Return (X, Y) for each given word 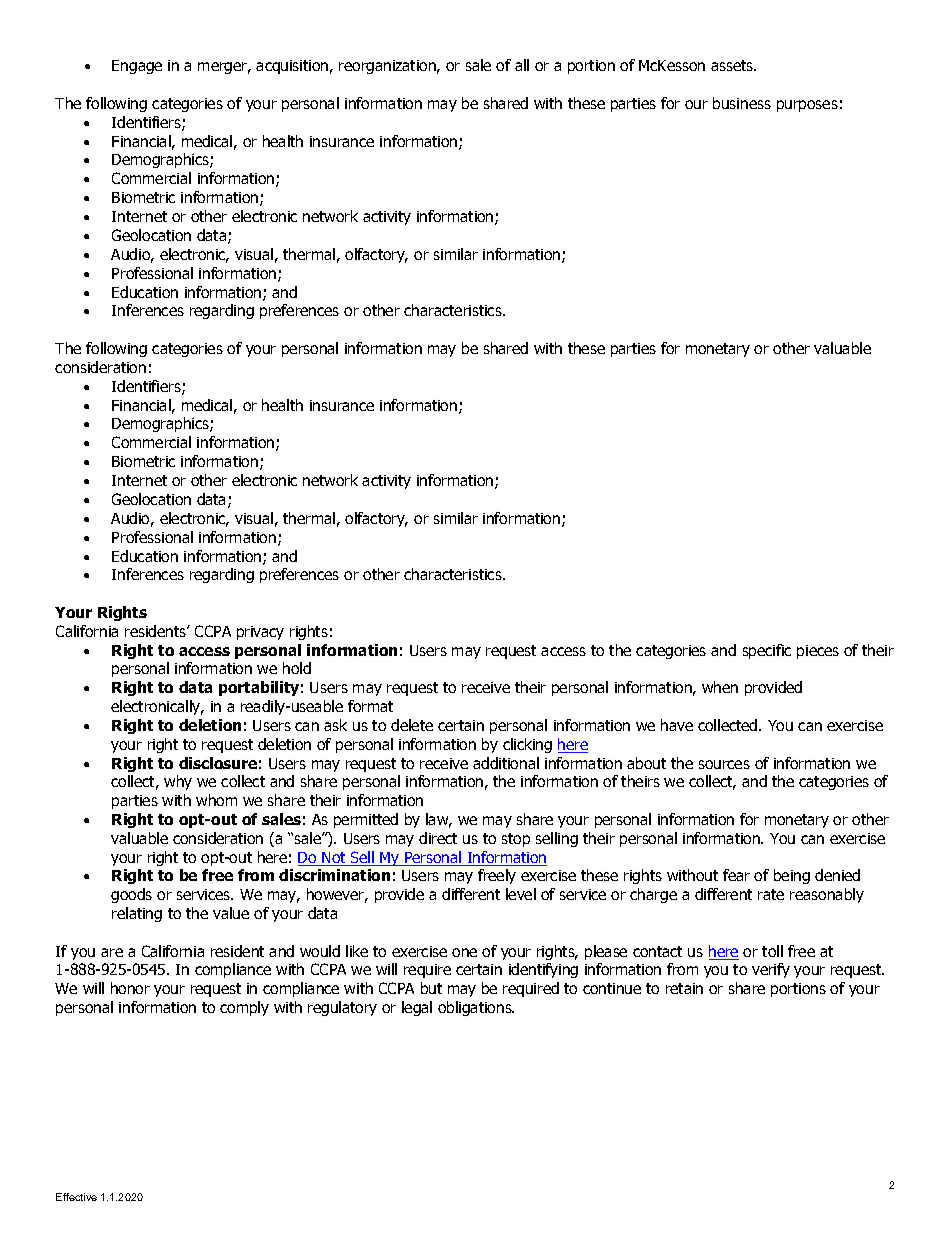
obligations (476, 1008)
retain (684, 988)
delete (412, 725)
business (742, 103)
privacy (260, 633)
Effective (76, 1197)
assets (733, 65)
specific (767, 651)
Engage (137, 67)
